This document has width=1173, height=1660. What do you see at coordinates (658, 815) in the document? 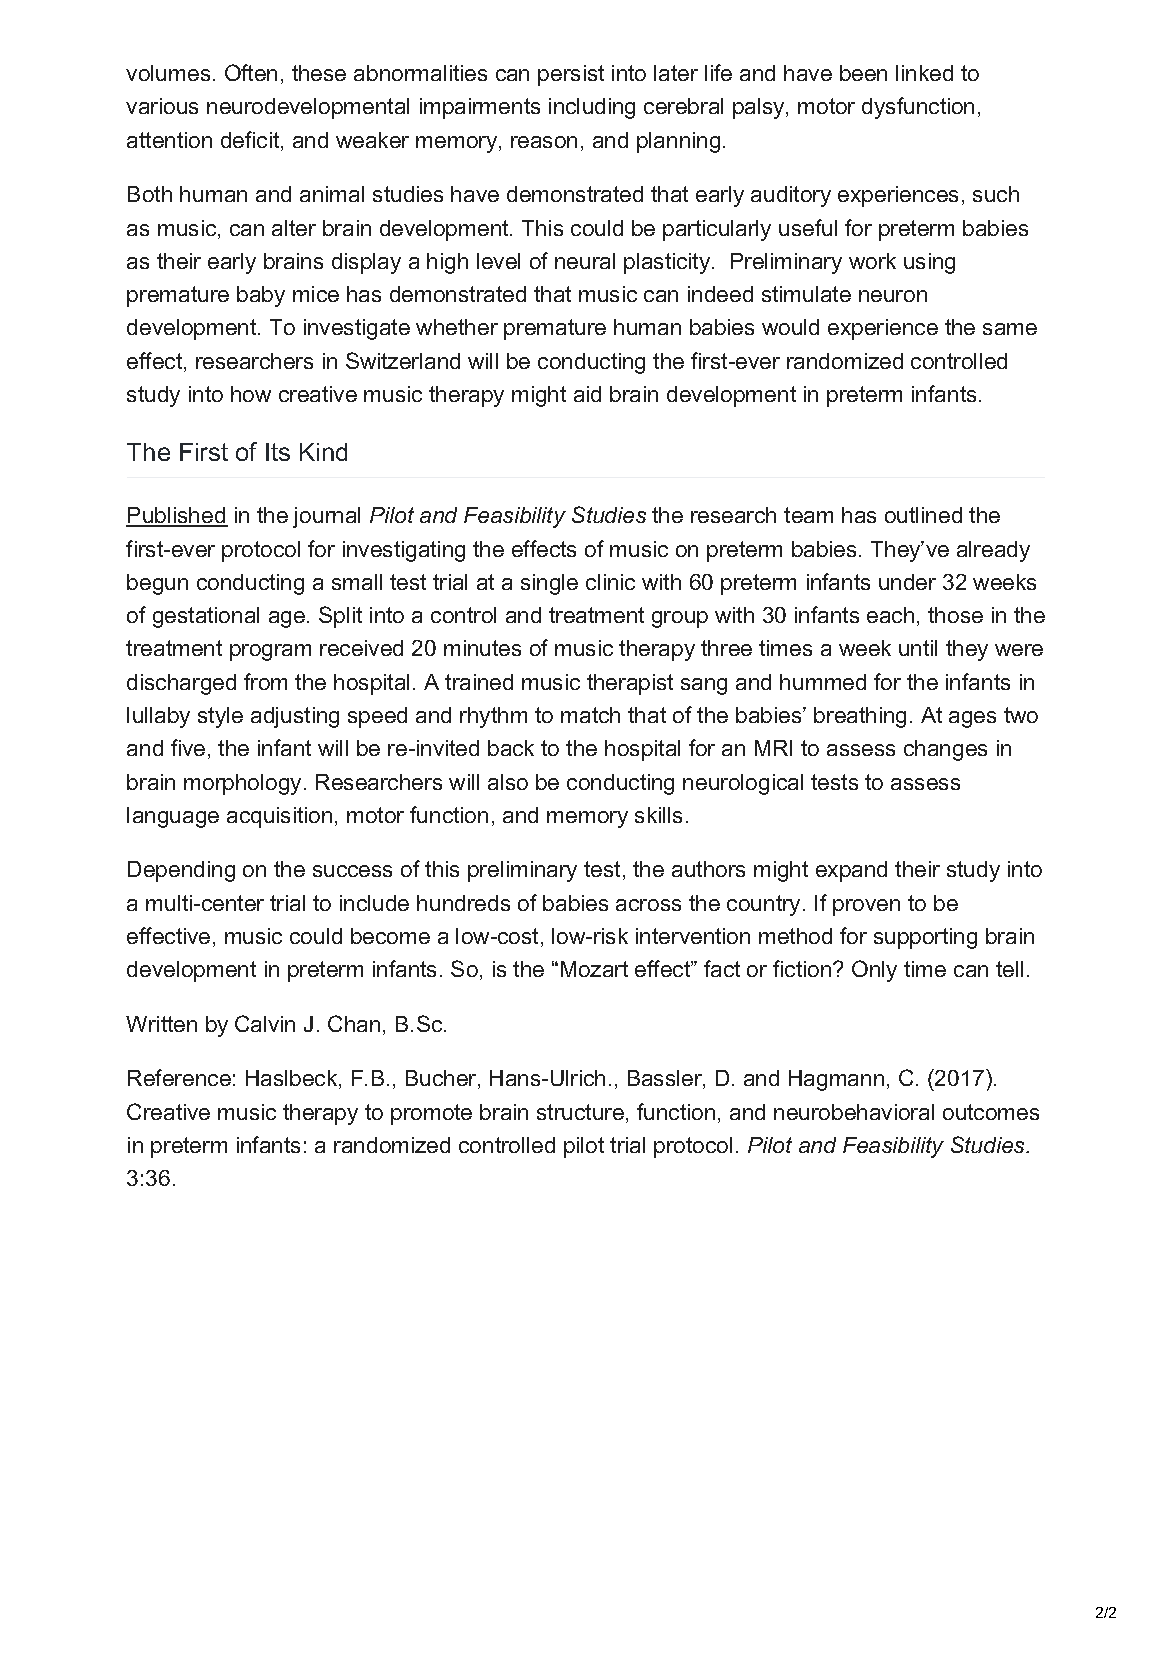
I see `skills` at bounding box center [658, 815].
